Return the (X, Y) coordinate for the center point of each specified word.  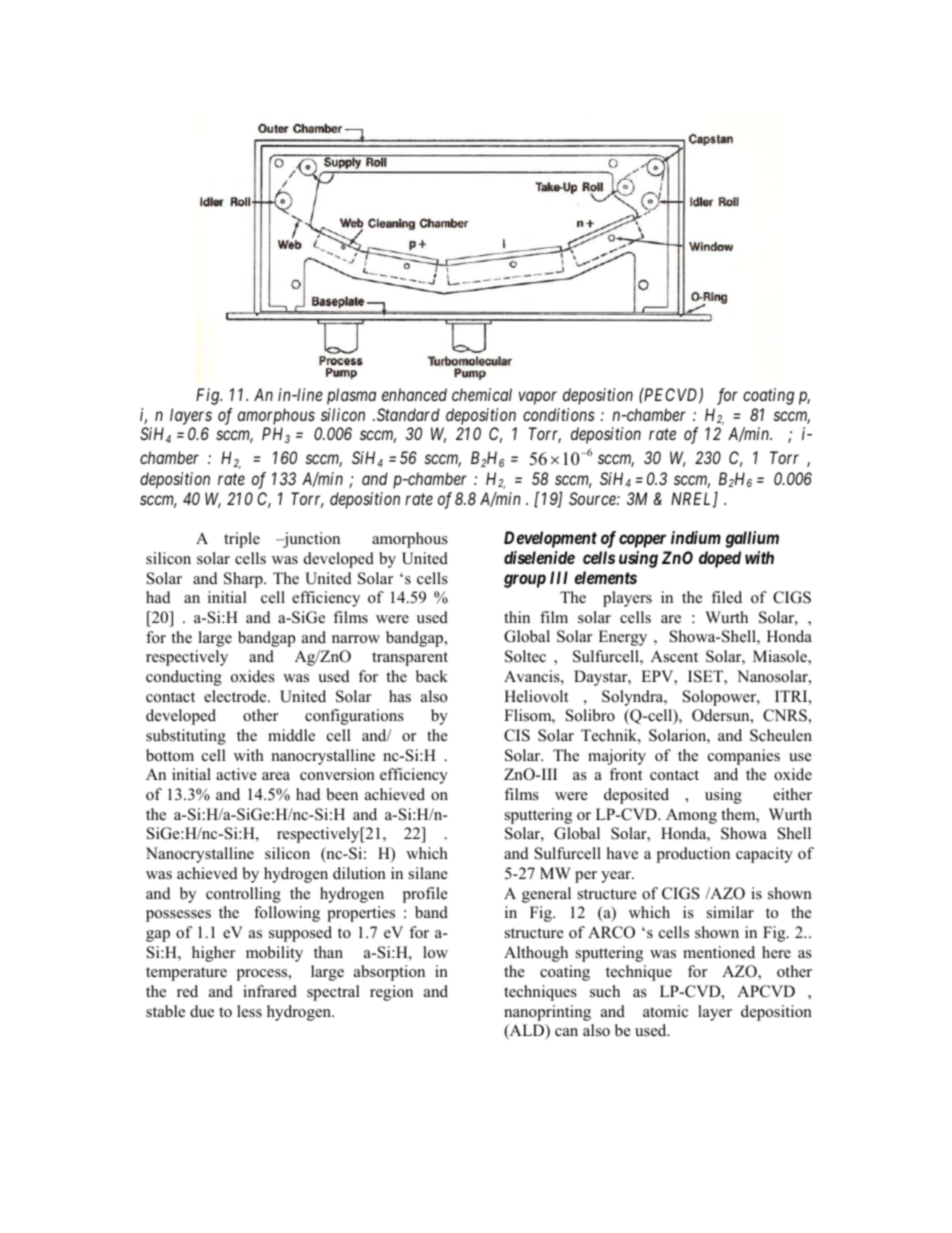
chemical (482, 394)
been (342, 794)
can (566, 1032)
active (236, 774)
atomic (665, 1011)
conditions (559, 414)
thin (517, 617)
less (249, 1011)
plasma (351, 396)
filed (726, 597)
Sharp (244, 580)
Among (691, 816)
